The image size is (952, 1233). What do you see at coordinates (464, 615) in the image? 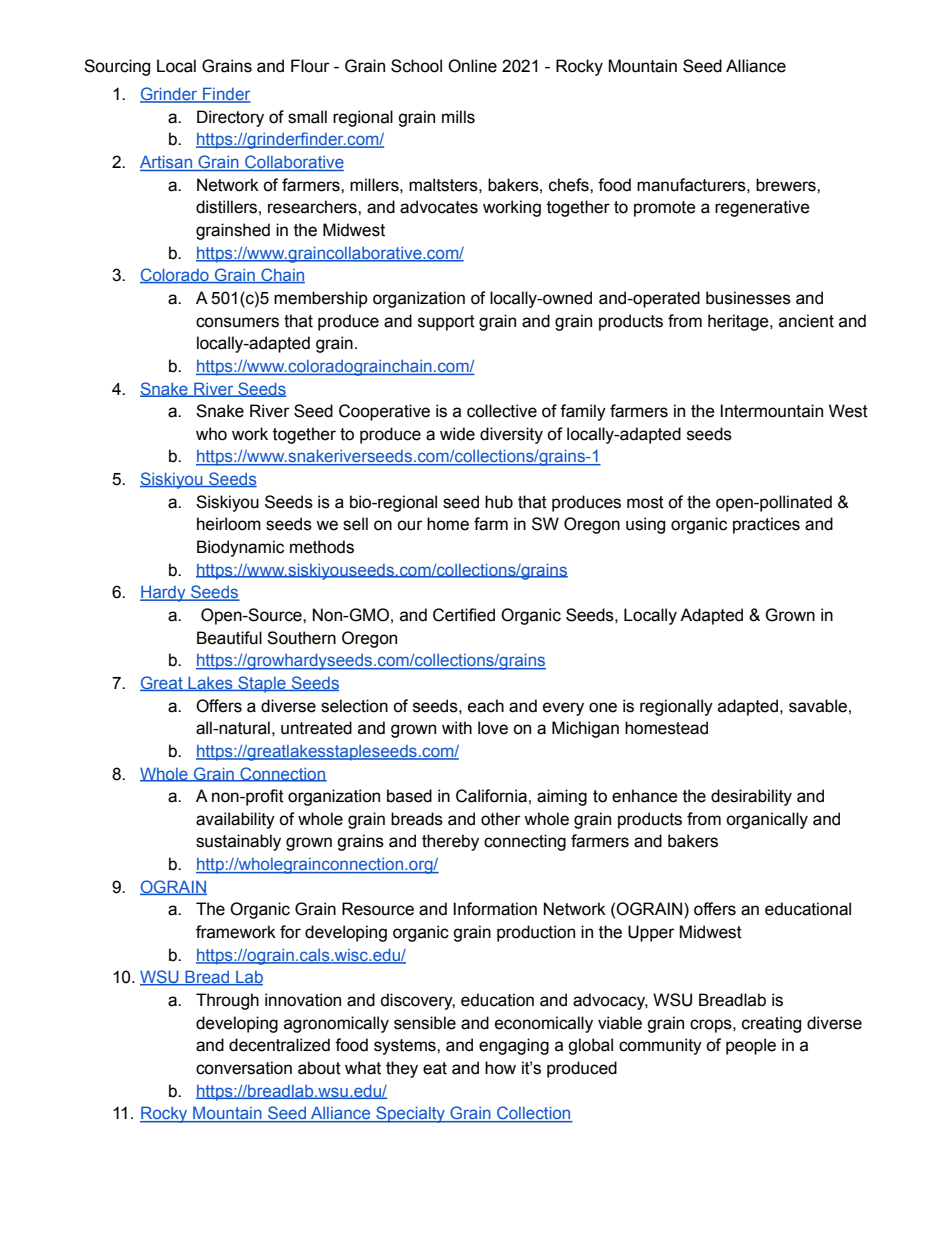
I see `Certified` at bounding box center [464, 615].
